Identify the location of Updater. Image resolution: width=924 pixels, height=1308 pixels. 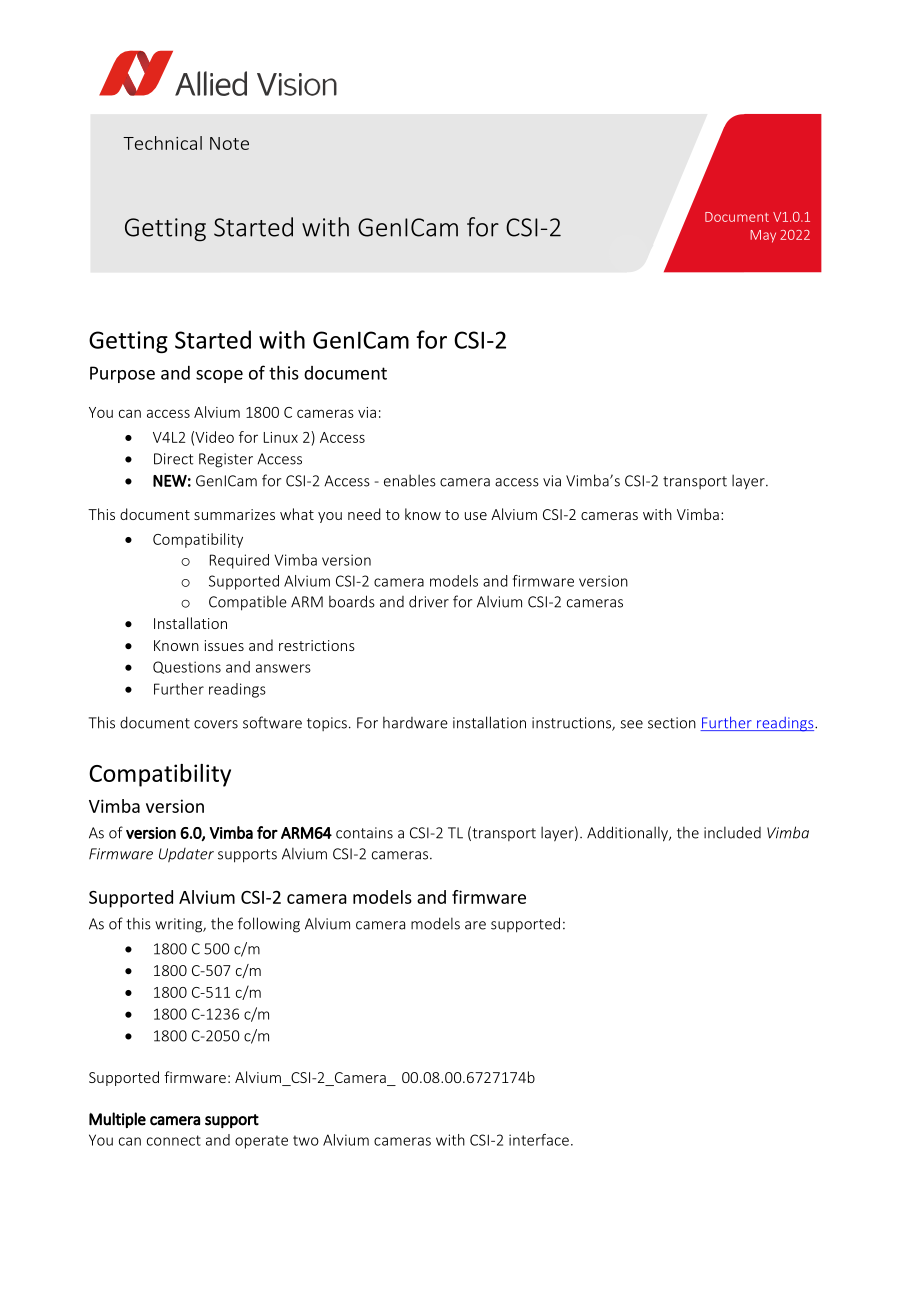
(186, 855).
